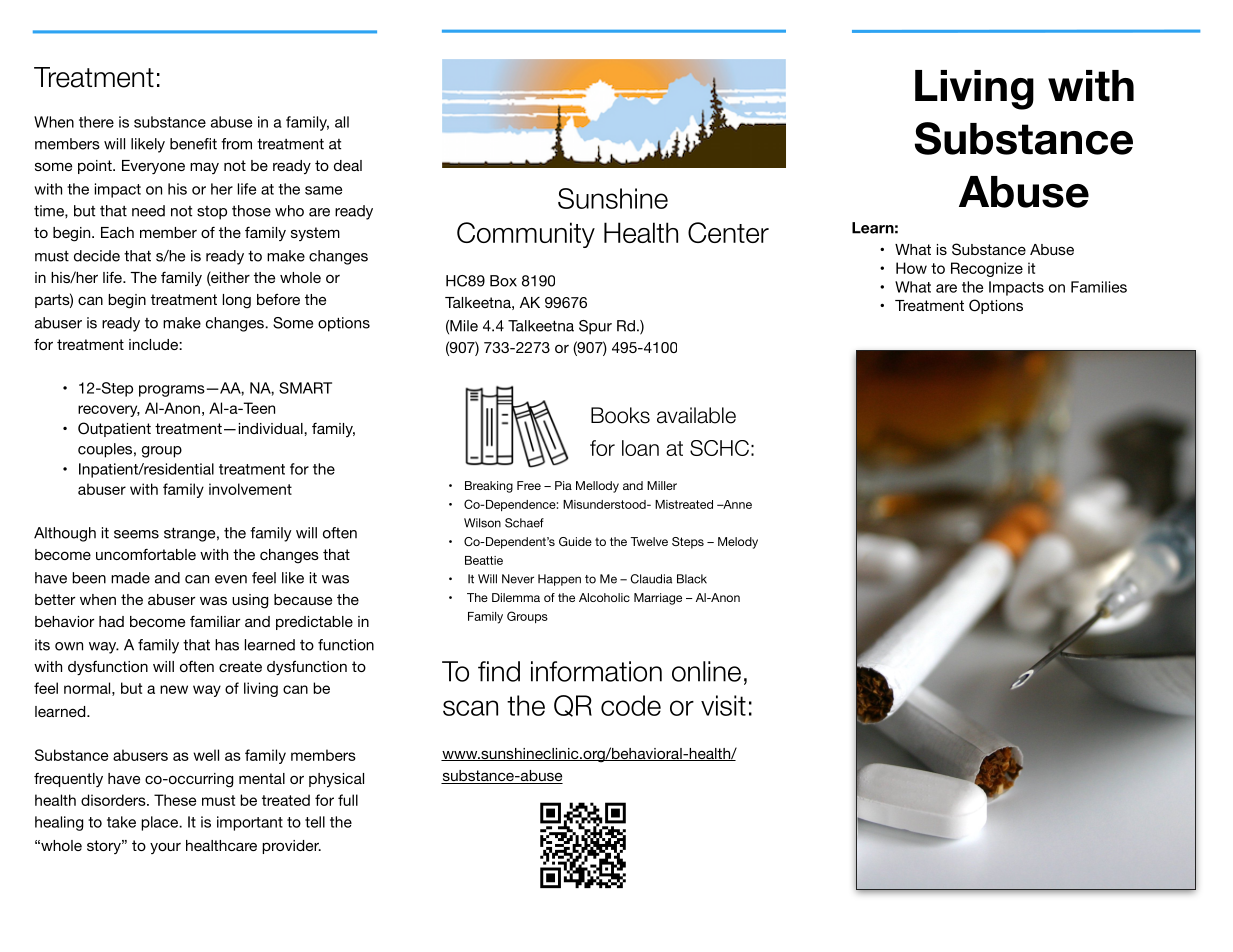  What do you see at coordinates (1099, 287) in the image?
I see `Families` at bounding box center [1099, 287].
